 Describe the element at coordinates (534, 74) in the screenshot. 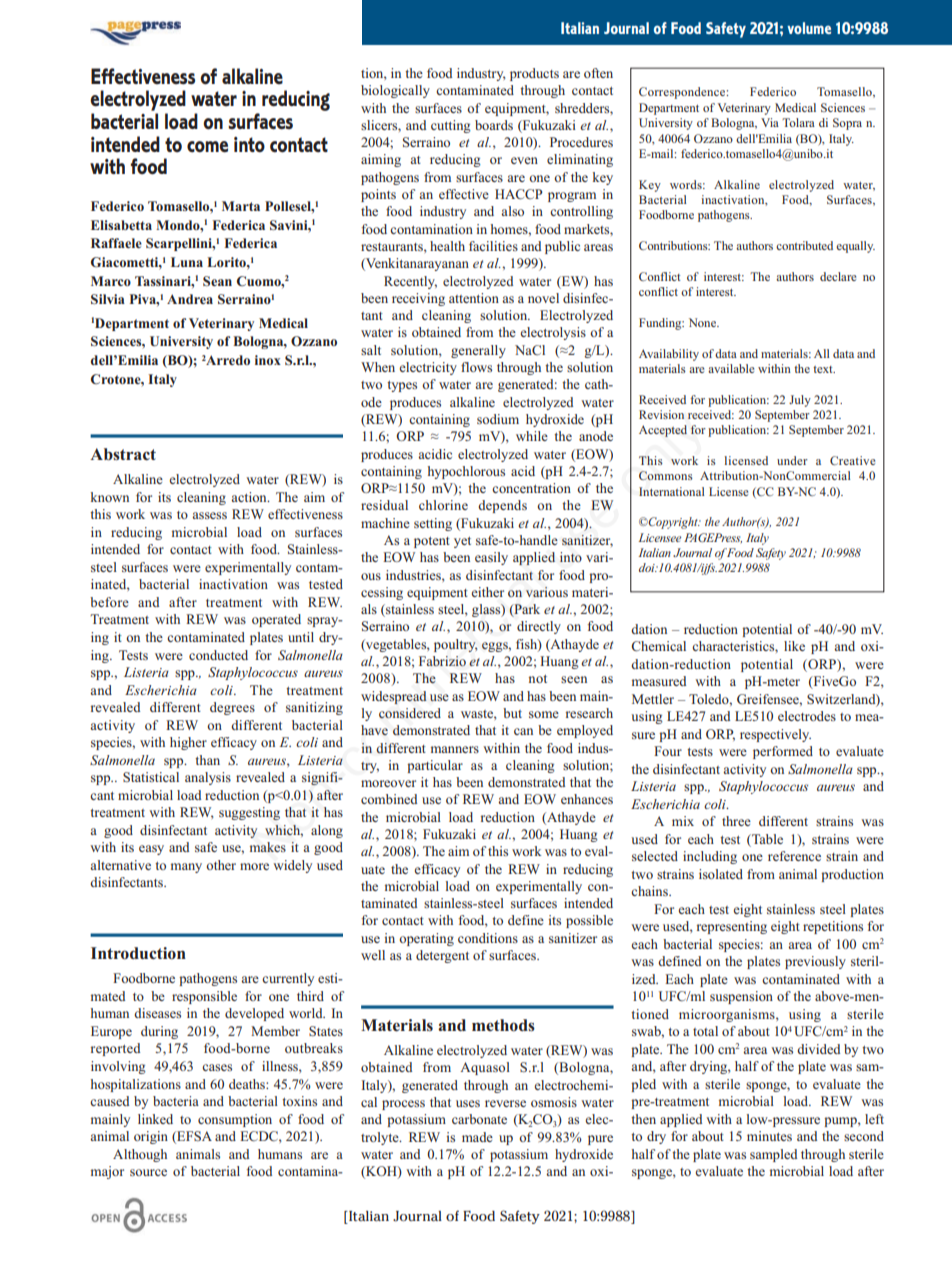

I see `products` at that location.
